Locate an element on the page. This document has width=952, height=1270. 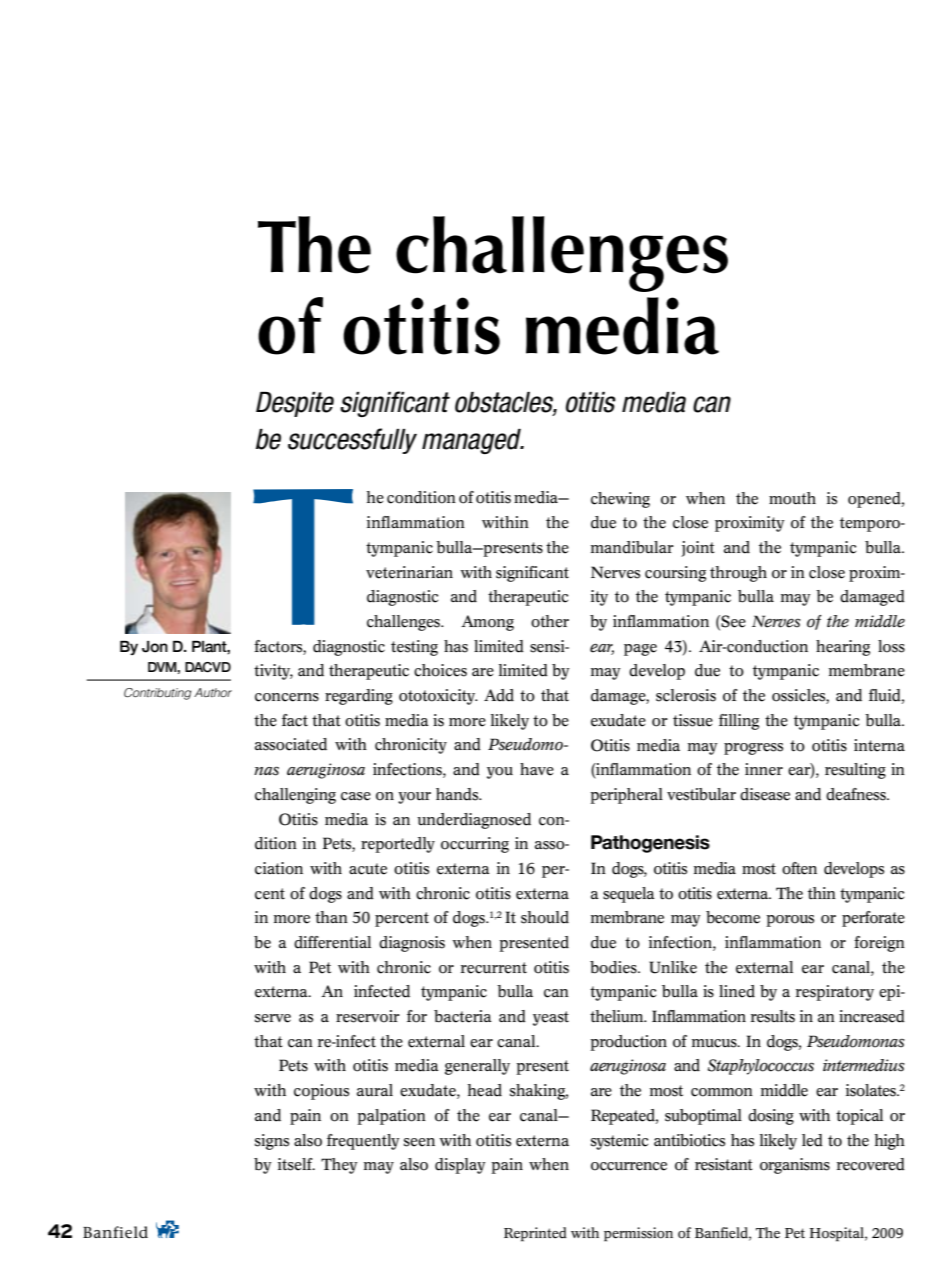
disease is located at coordinates (765, 794).
